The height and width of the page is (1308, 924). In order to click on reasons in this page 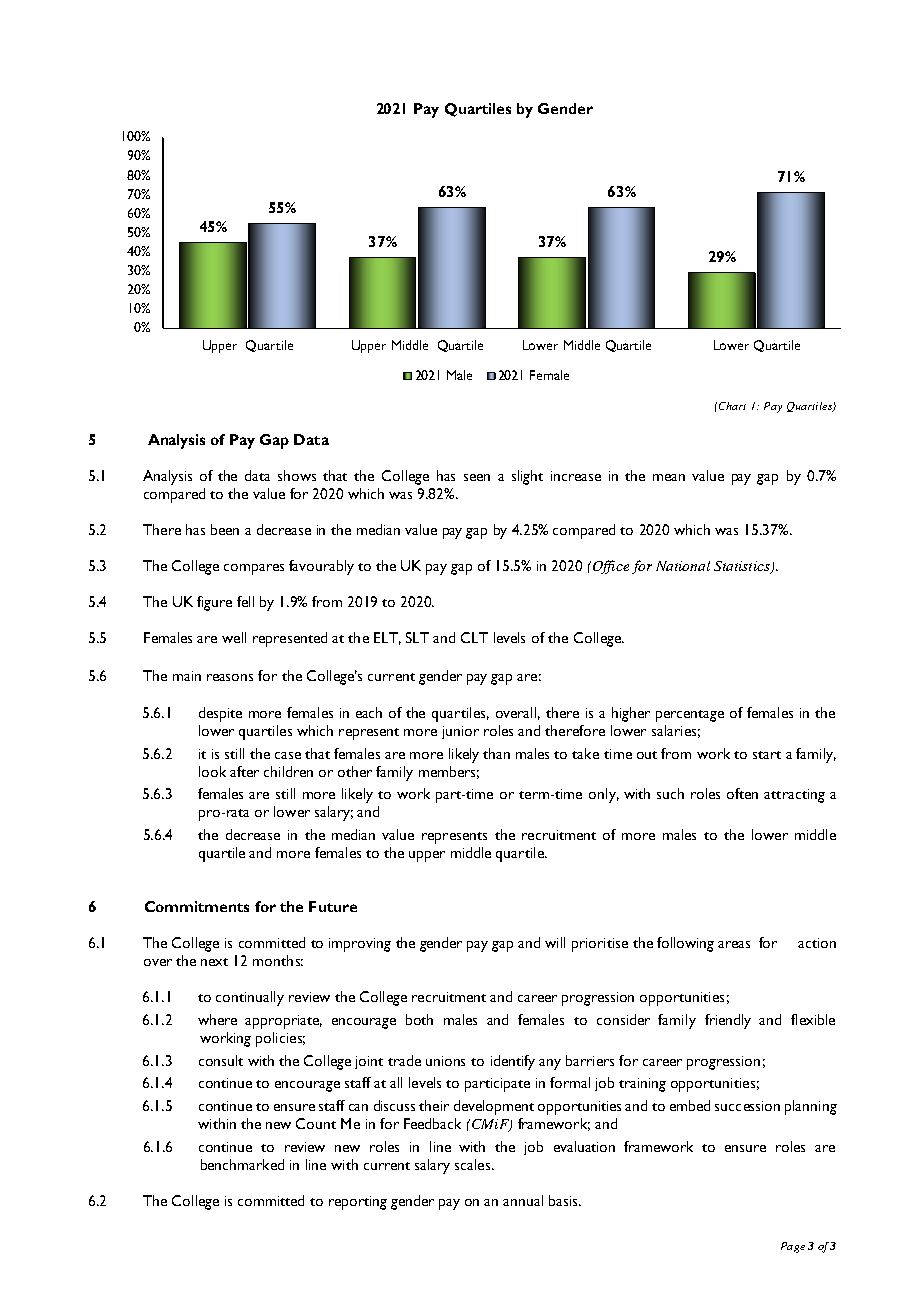, I will do `click(230, 677)`.
